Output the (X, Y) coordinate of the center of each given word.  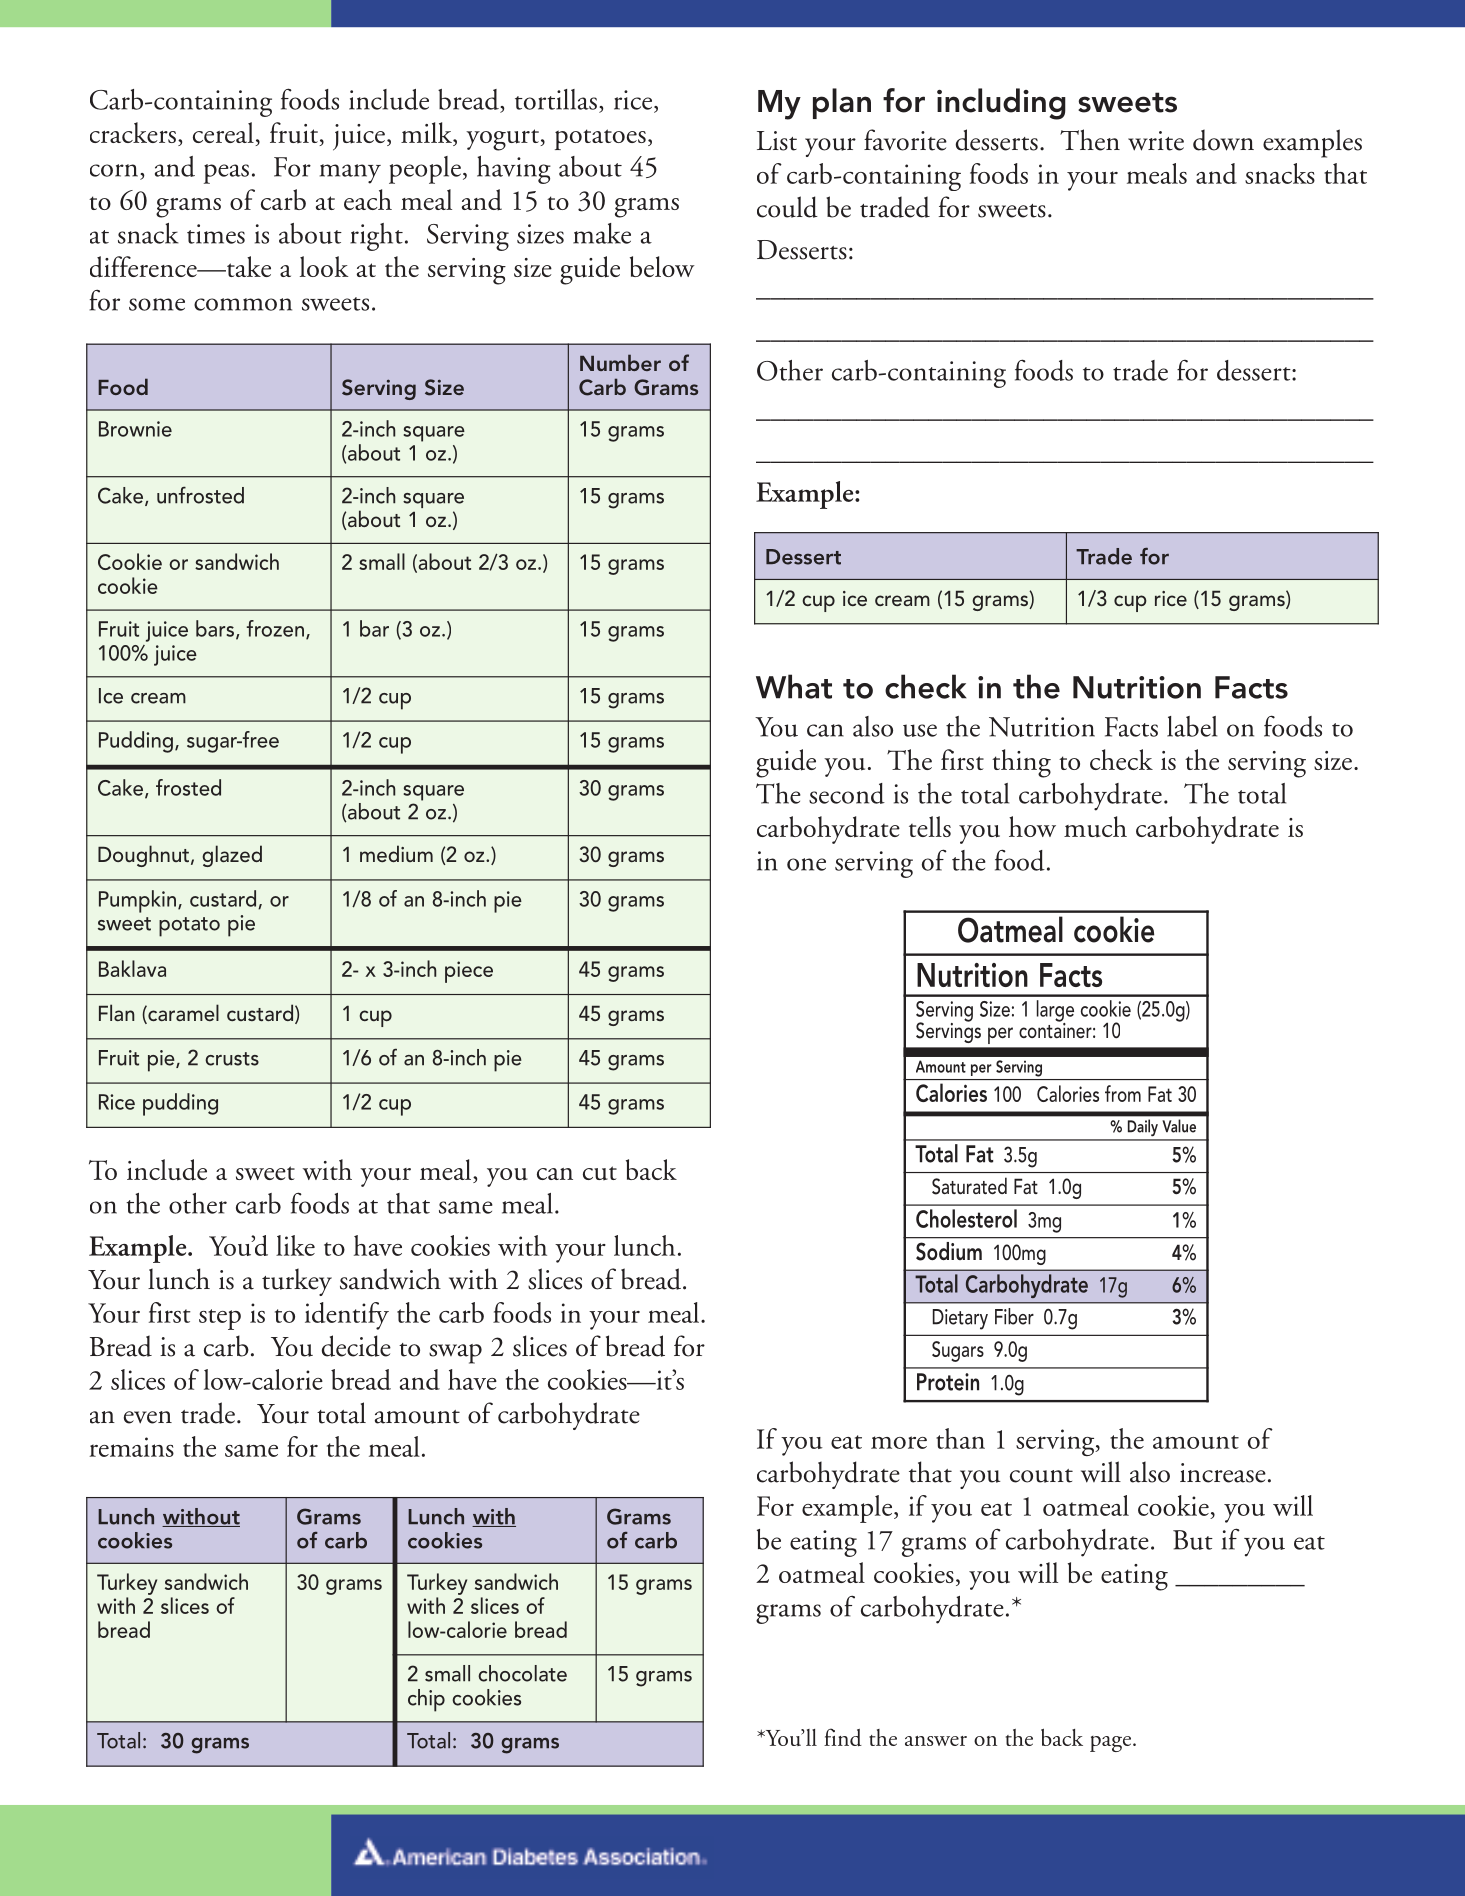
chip (426, 1700)
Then (1090, 140)
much (1095, 827)
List (777, 141)
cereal (224, 134)
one (806, 864)
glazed (232, 856)
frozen (275, 628)
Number (620, 362)
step (220, 1319)
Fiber (1014, 1316)
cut (600, 1173)
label (1192, 726)
